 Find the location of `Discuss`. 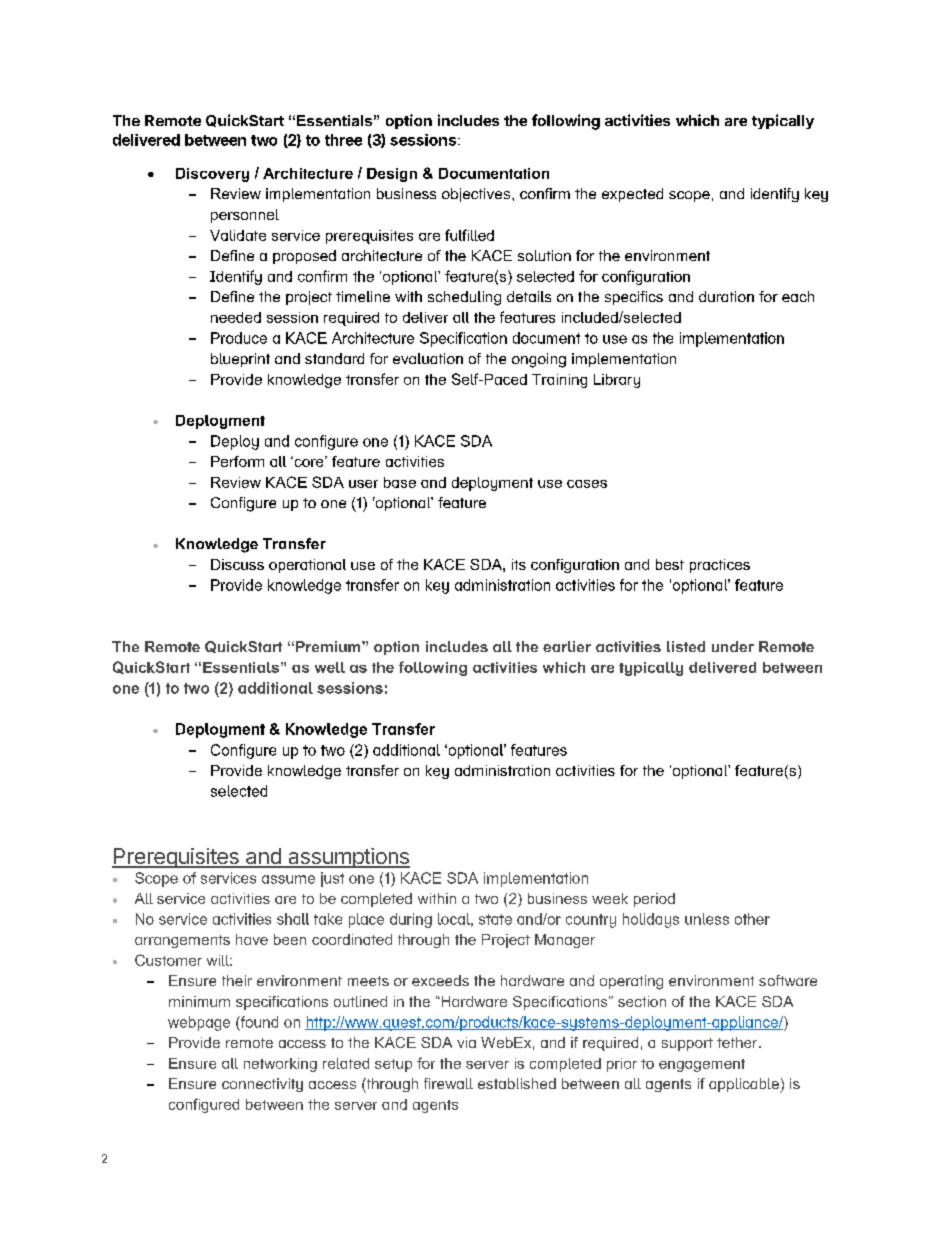

Discuss is located at coordinates (237, 564).
